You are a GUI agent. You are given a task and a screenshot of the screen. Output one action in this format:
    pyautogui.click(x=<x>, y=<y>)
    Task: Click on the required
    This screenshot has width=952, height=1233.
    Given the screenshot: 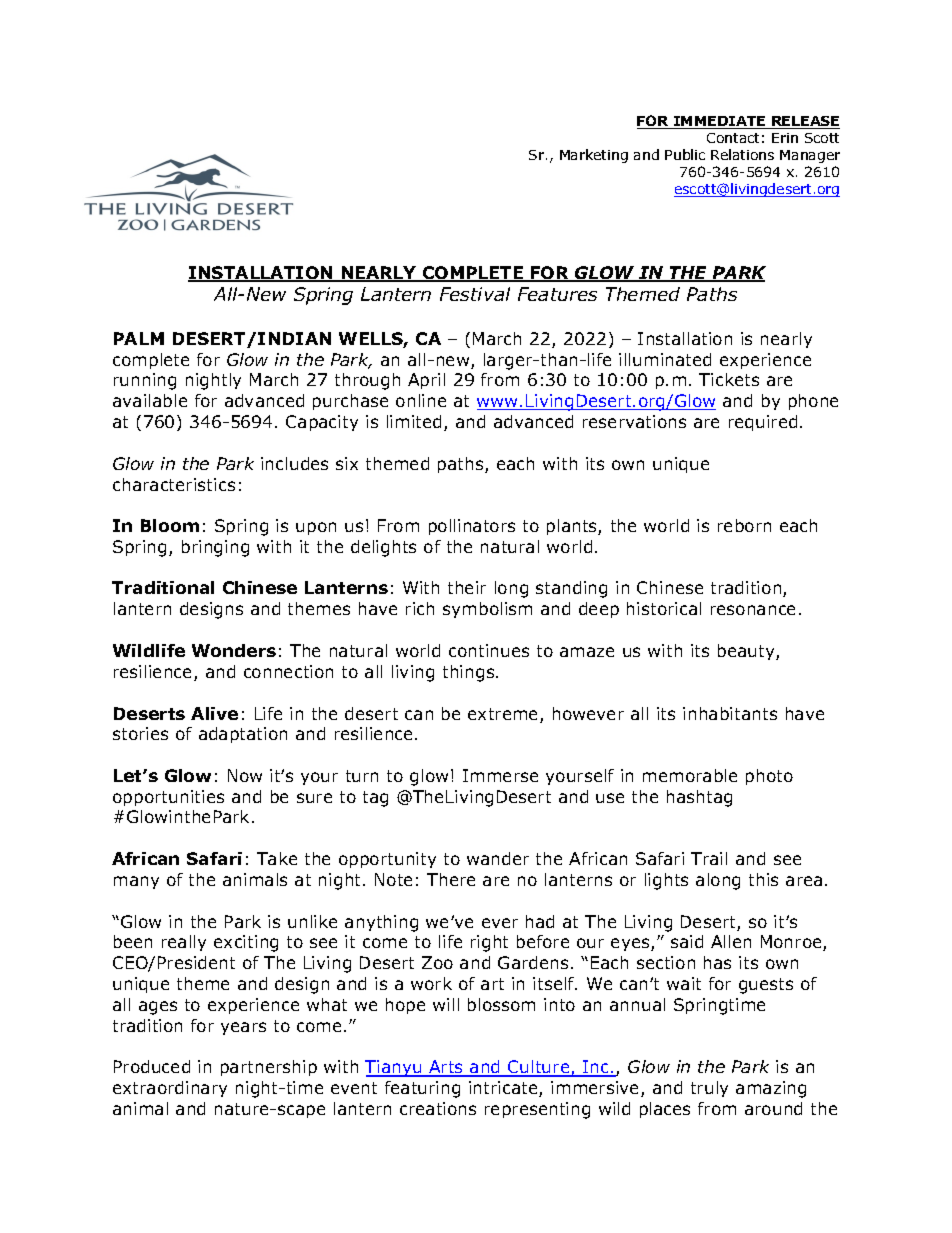 What is the action you would take?
    pyautogui.click(x=763, y=423)
